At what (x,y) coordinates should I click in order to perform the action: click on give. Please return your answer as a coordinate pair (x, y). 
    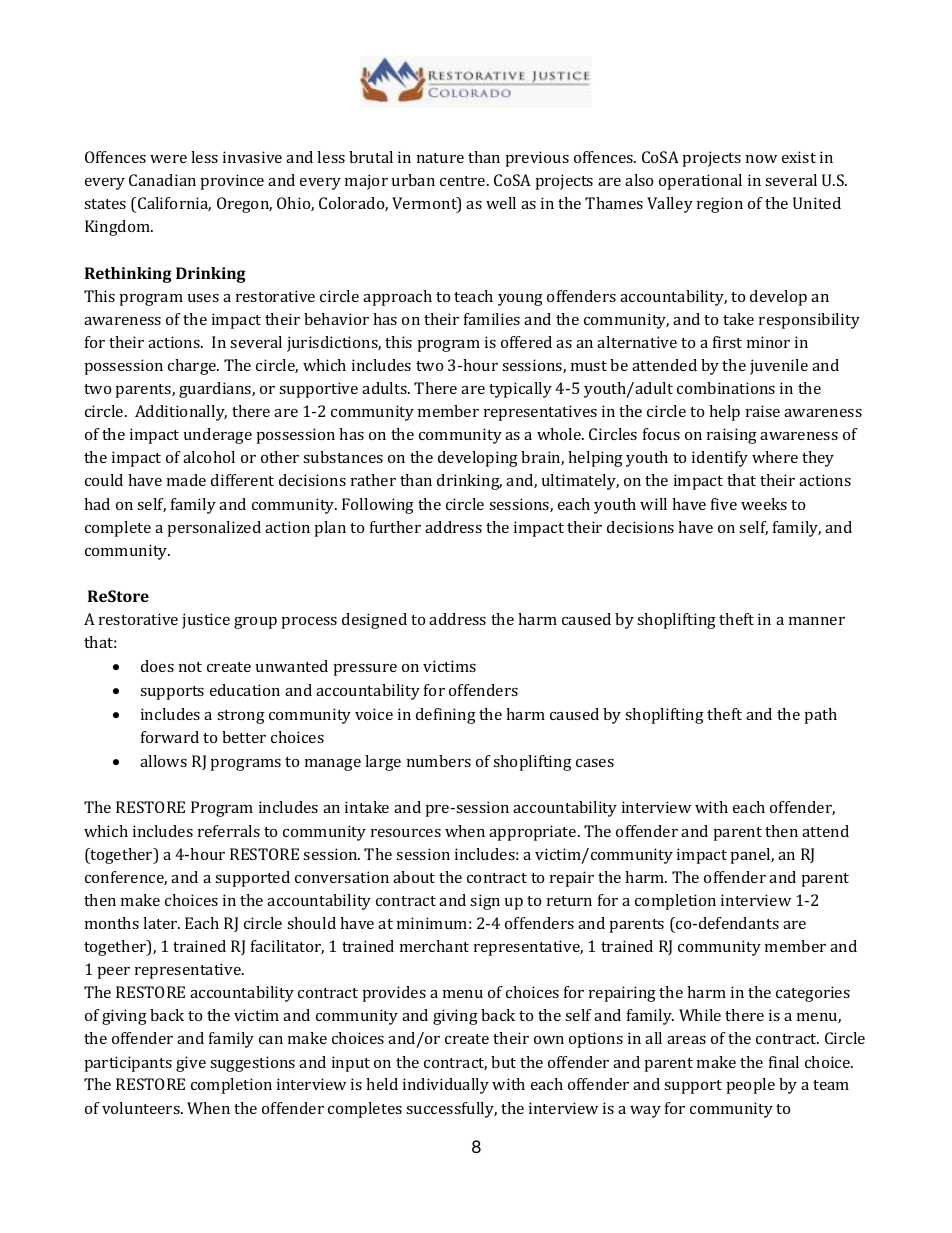
    Looking at the image, I should click on (191, 1064).
